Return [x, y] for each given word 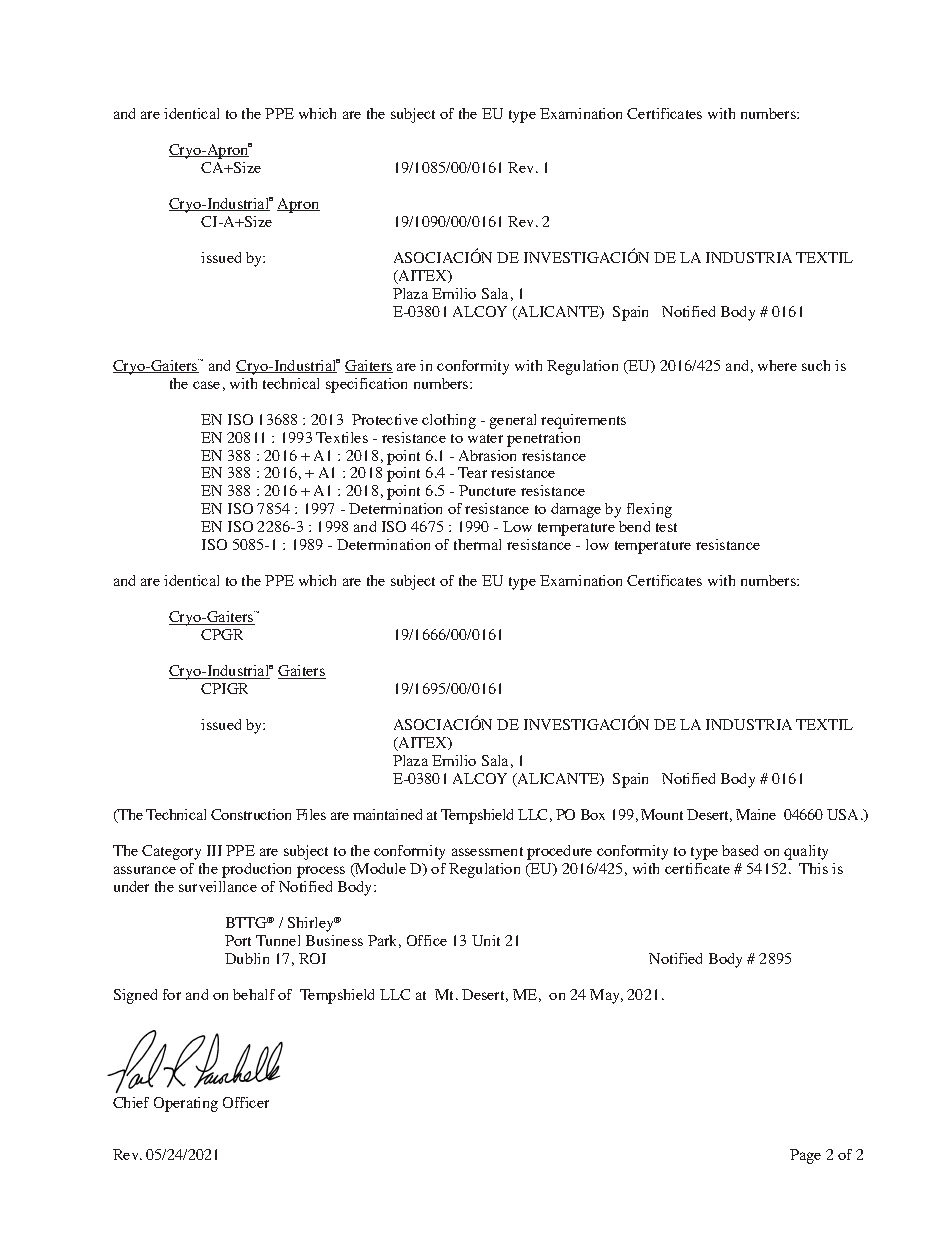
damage [576, 510]
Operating [186, 1104]
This [813, 868]
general [513, 421]
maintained [387, 814]
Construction [251, 814]
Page [805, 1156]
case [206, 385]
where [777, 365]
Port [238, 940]
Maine [756, 814]
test [666, 527]
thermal [477, 544]
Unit [486, 940]
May [606, 996]
